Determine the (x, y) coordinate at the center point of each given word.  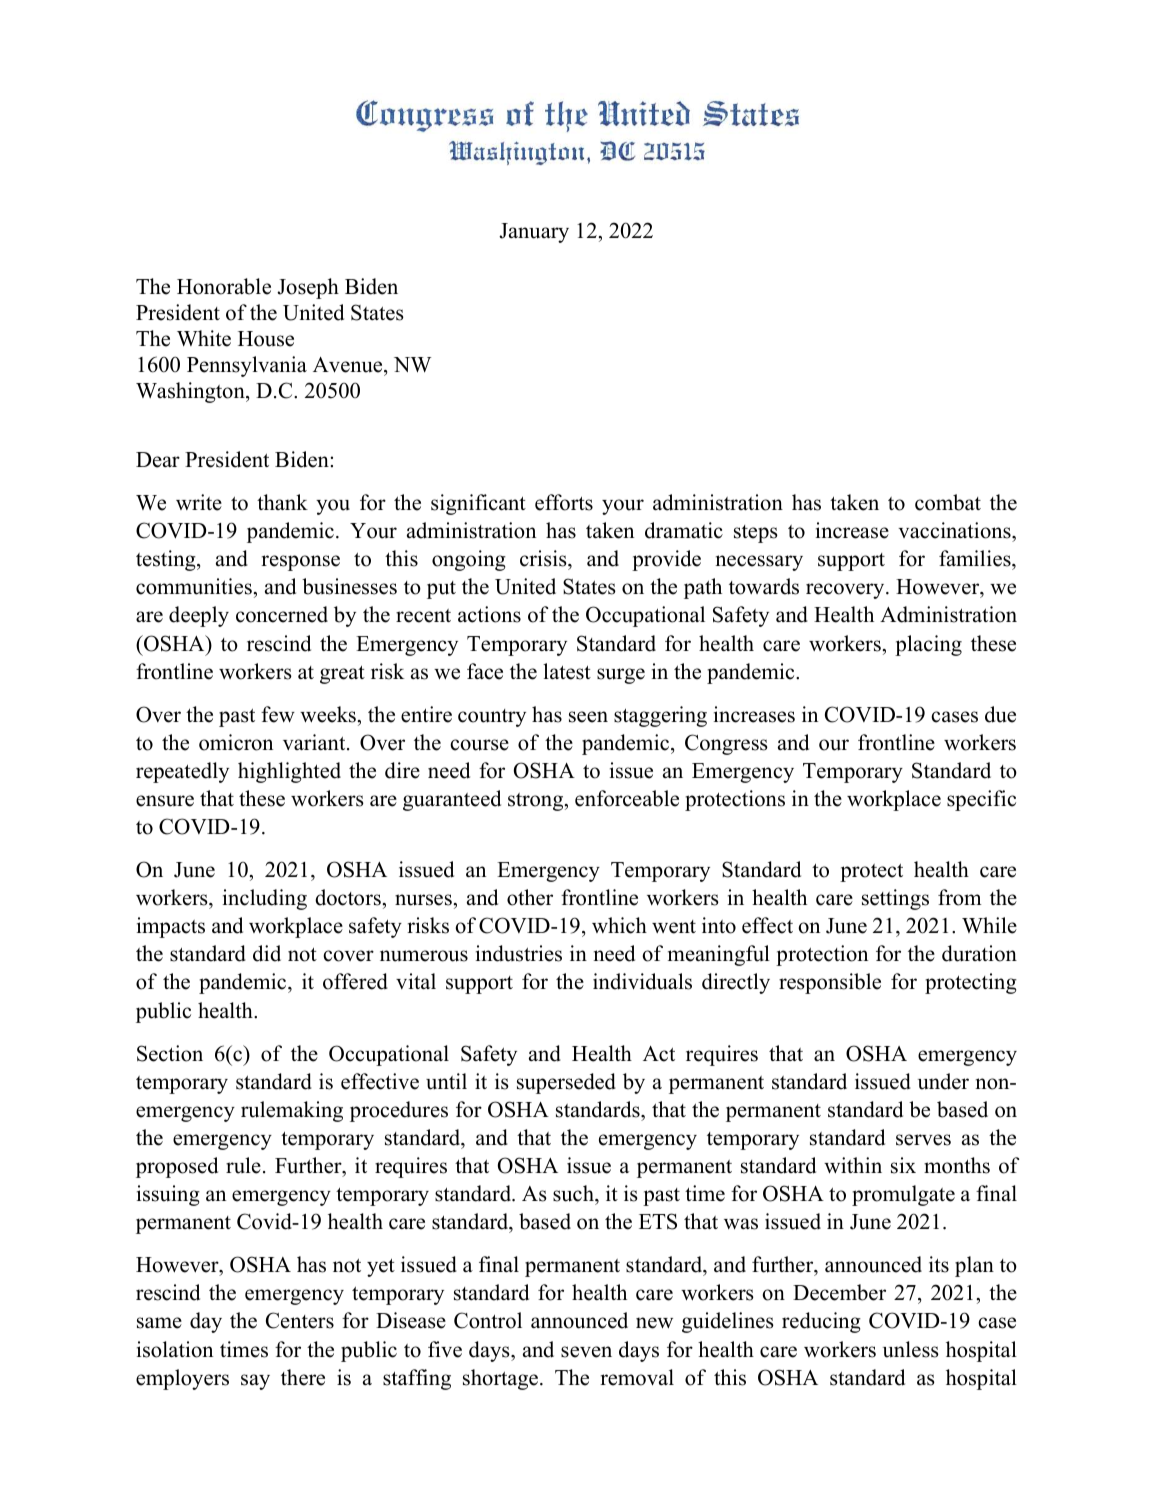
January (534, 233)
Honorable (224, 286)
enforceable (627, 798)
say (255, 1382)
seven (586, 1352)
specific (981, 800)
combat (948, 502)
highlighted (289, 772)
